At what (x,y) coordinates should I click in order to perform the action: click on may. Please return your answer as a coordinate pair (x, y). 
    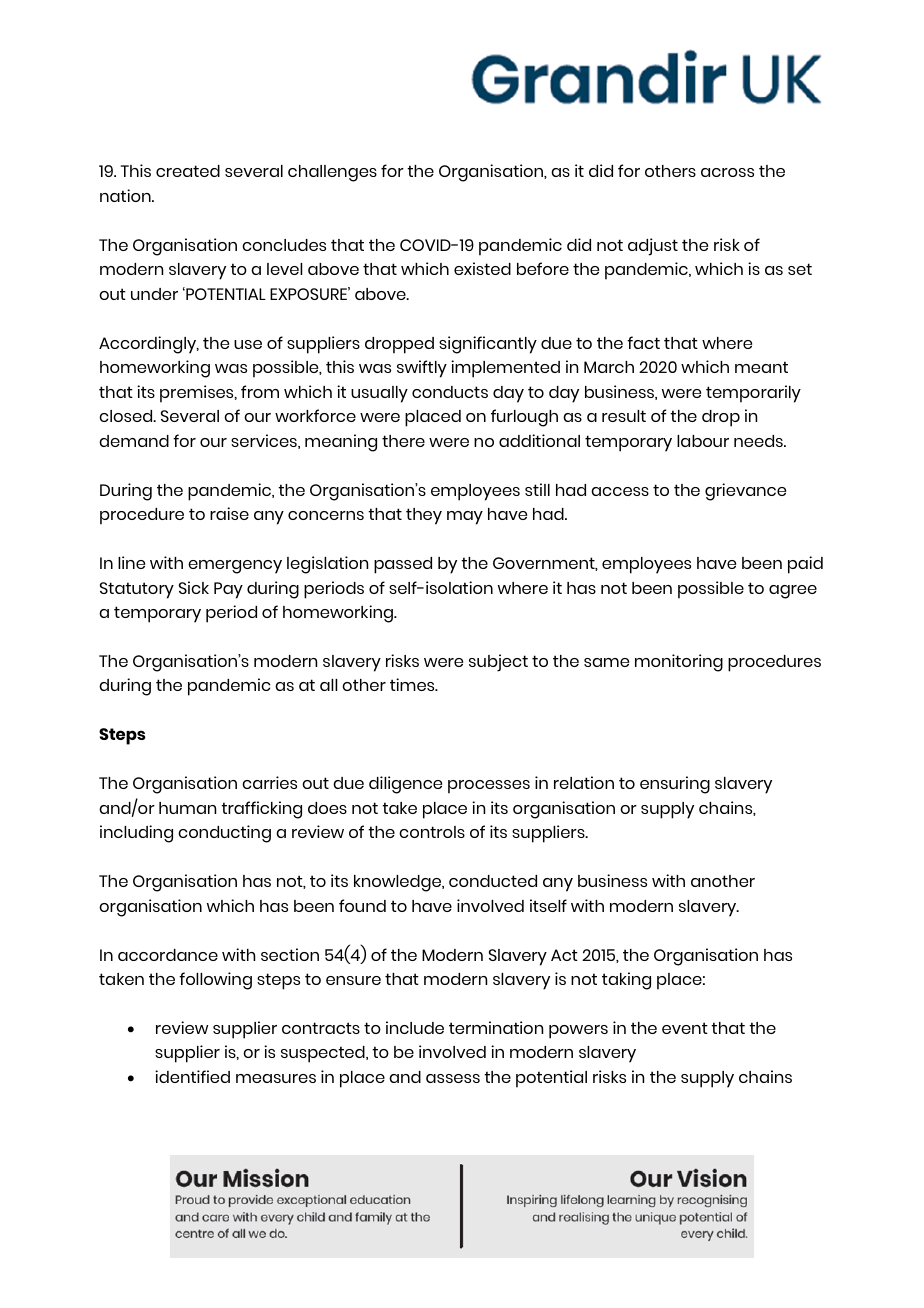
    Looking at the image, I should click on (465, 518).
